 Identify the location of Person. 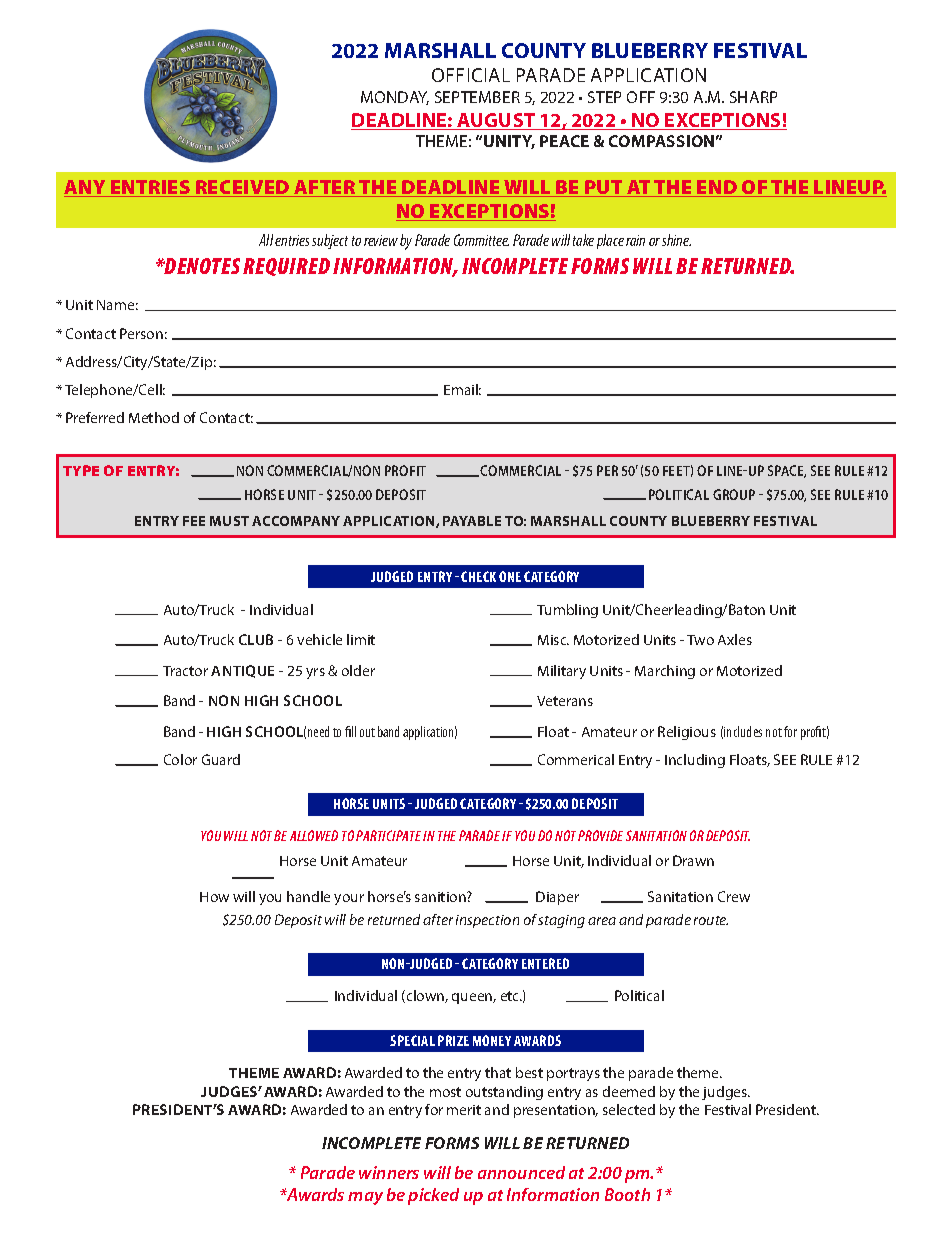
(141, 333).
